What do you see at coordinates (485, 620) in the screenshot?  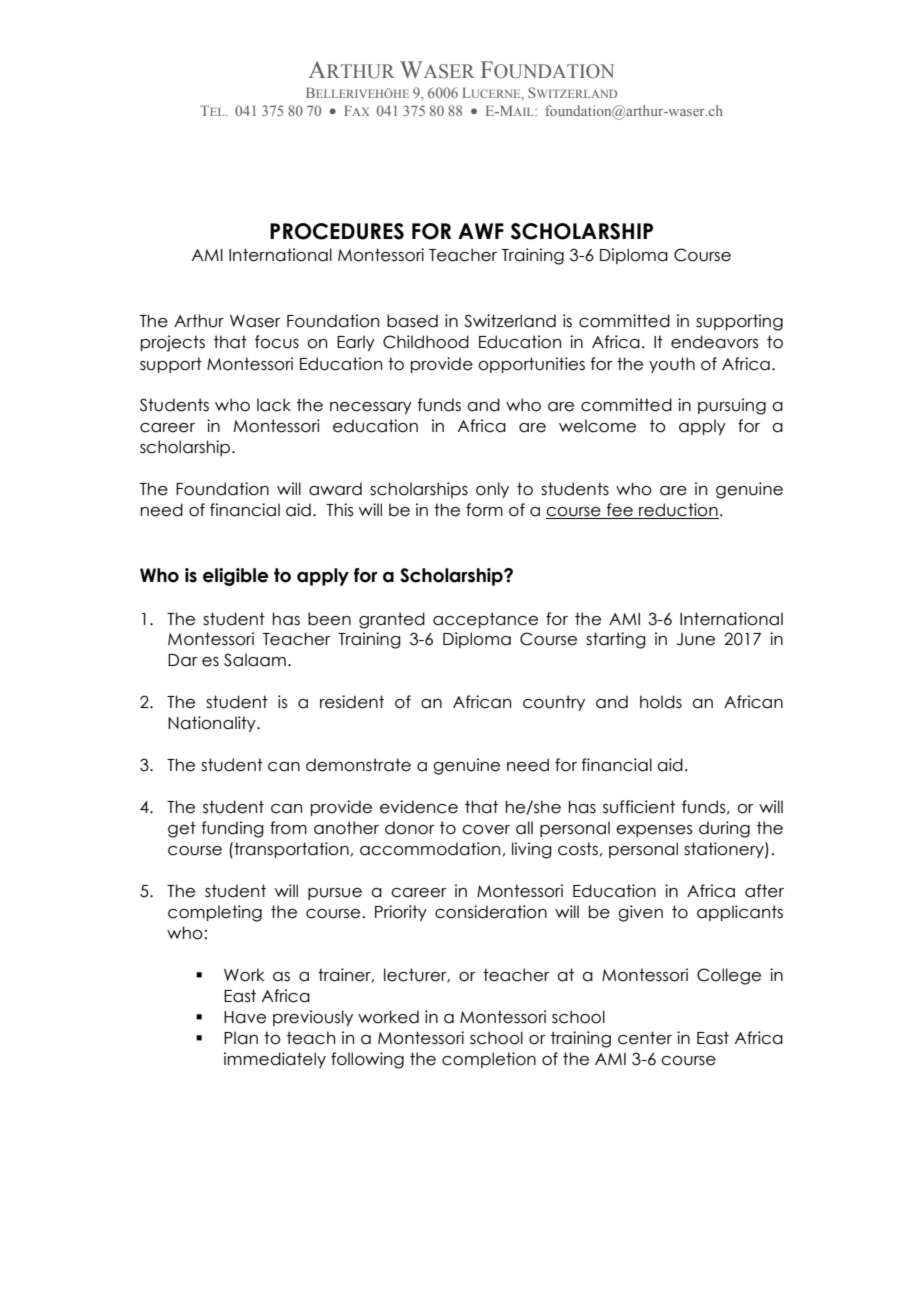 I see `acceptance` at bounding box center [485, 620].
